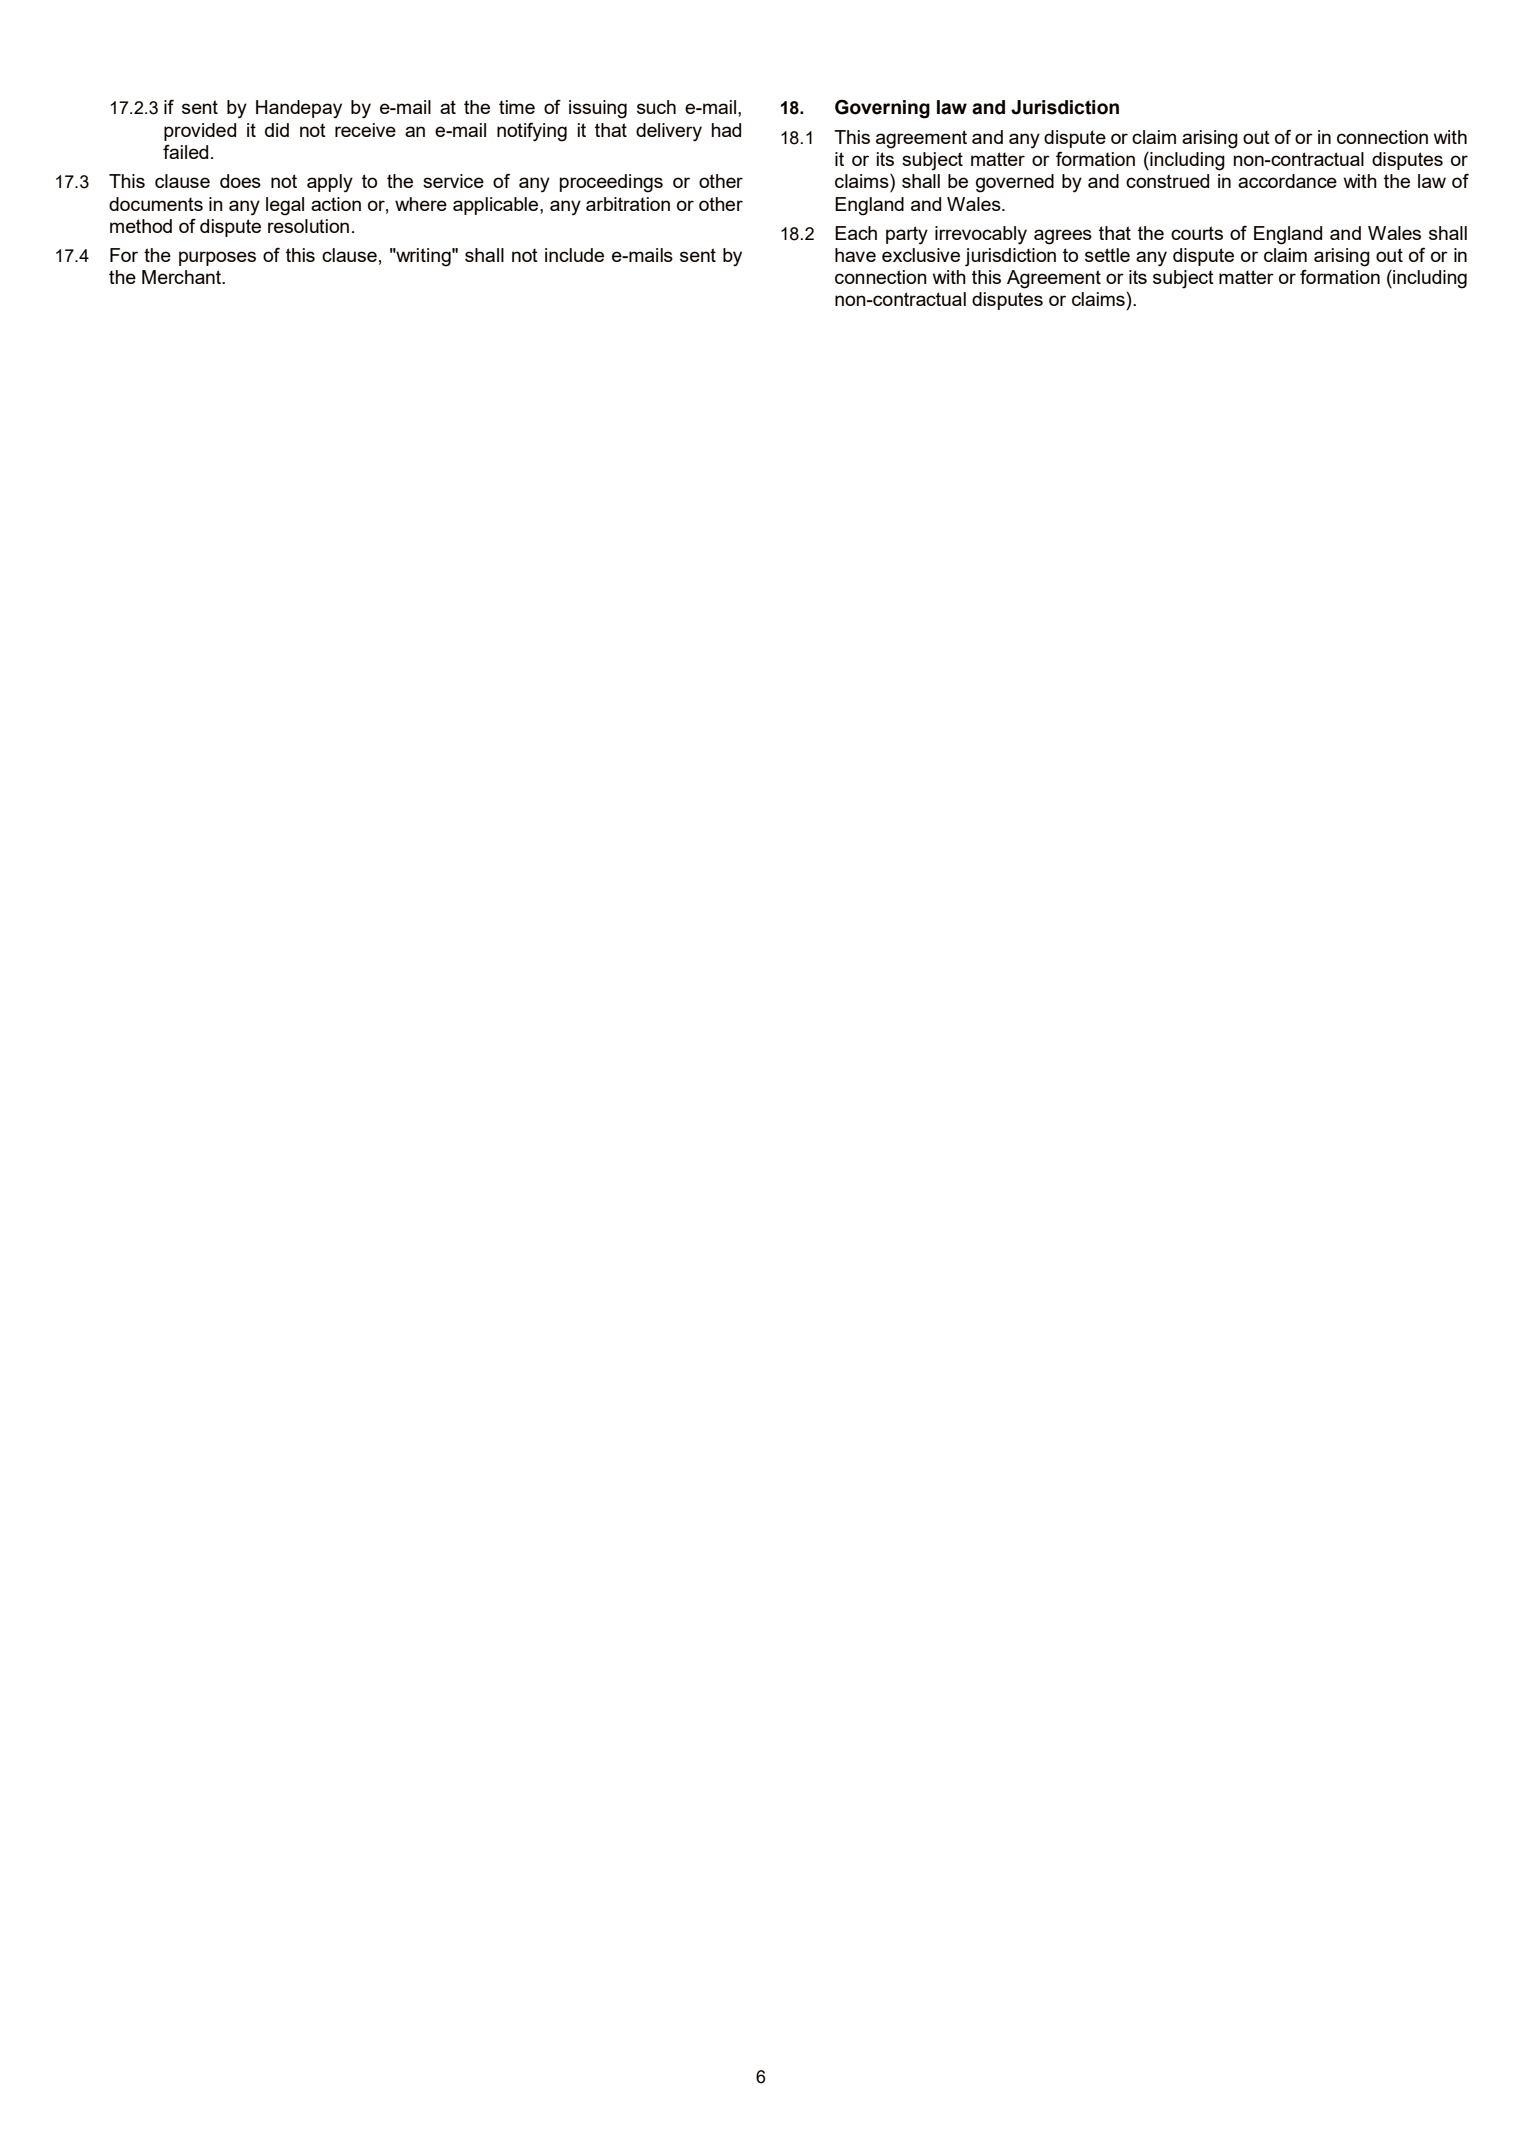 This document has width=1522, height=2153. Describe the element at coordinates (574, 255) in the document. I see `include` at that location.
